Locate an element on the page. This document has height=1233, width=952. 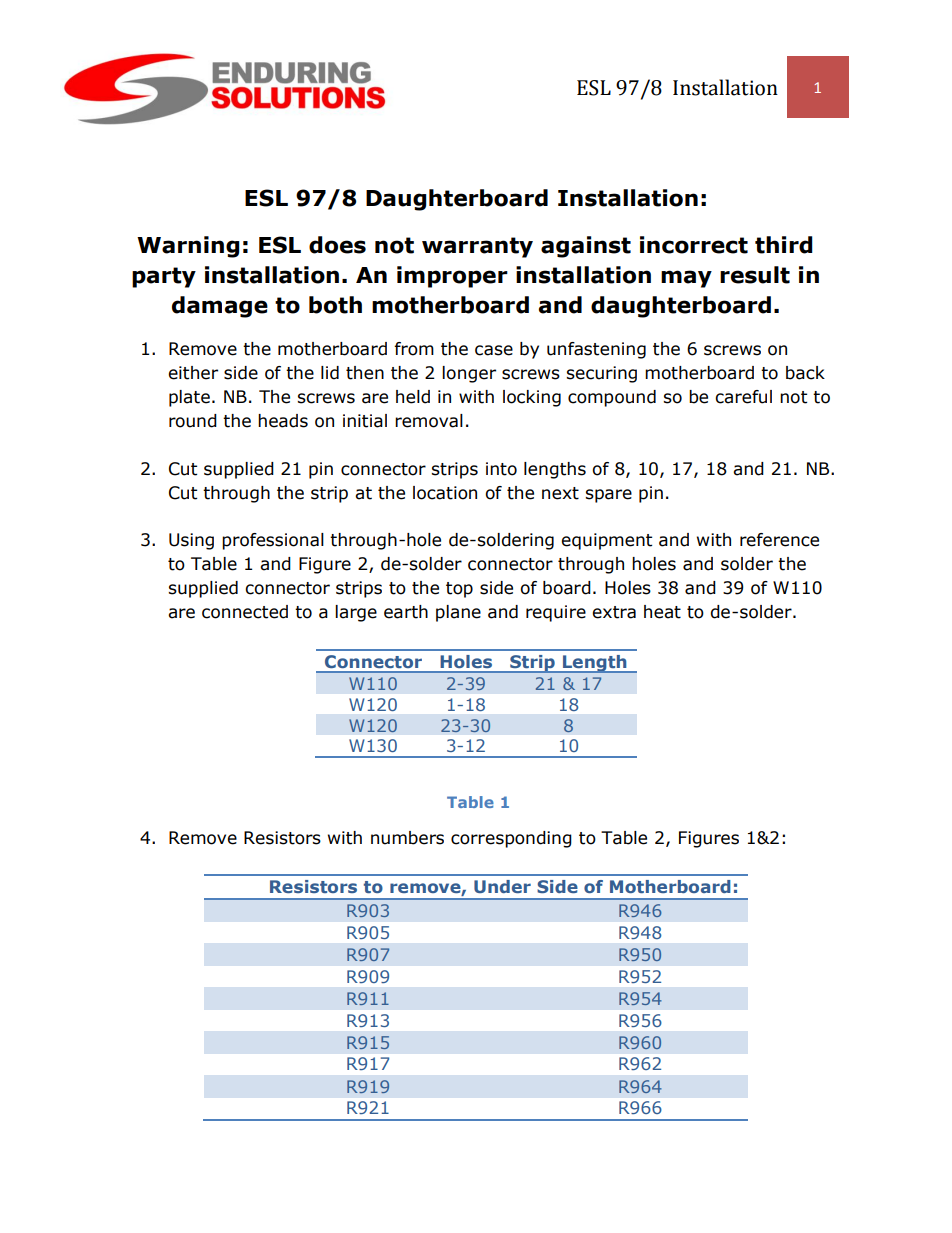
Warning is located at coordinates (188, 247).
